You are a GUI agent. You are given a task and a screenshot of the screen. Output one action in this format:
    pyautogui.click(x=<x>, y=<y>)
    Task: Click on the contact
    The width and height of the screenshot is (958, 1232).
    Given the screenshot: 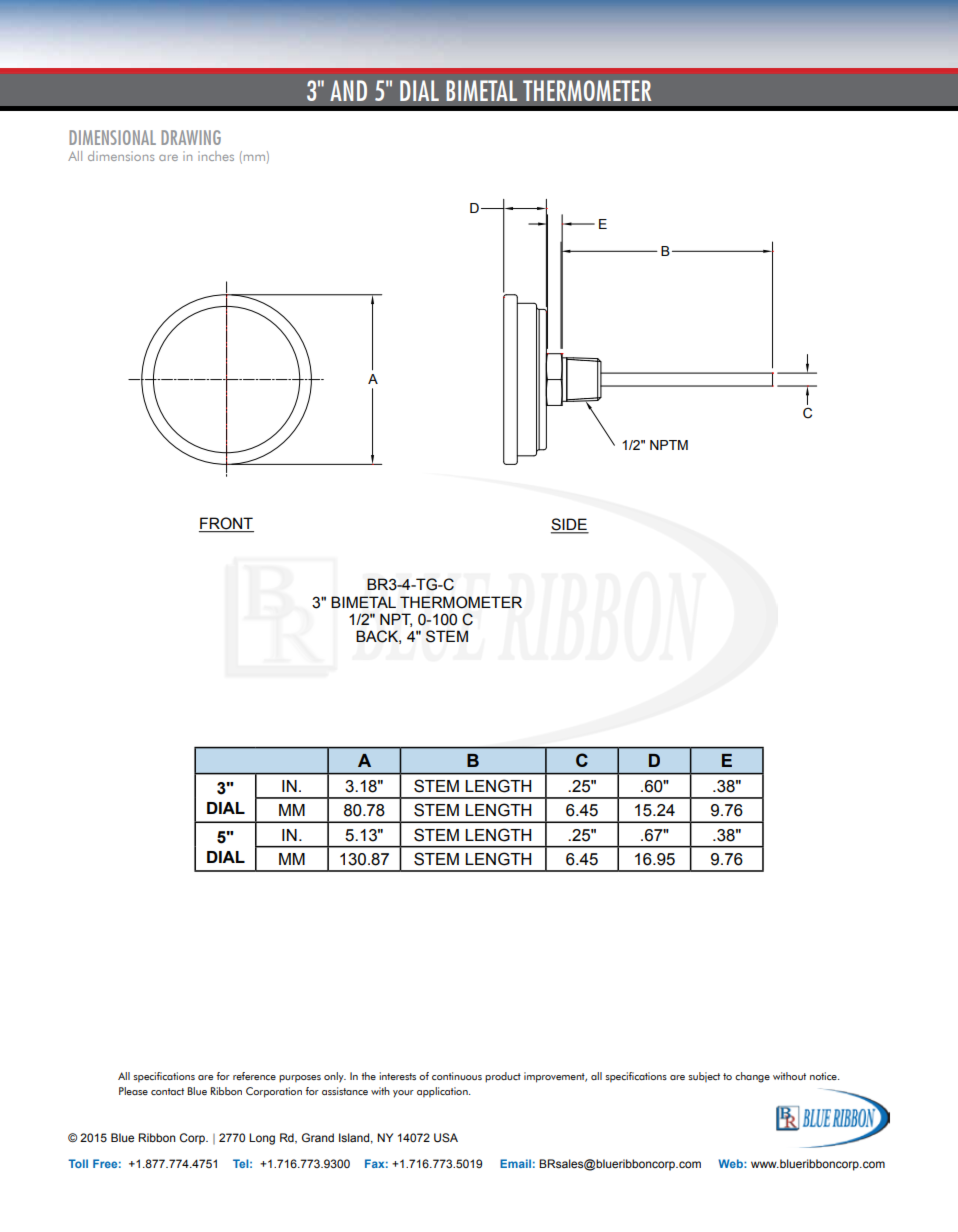 What is the action you would take?
    pyautogui.click(x=167, y=1091)
